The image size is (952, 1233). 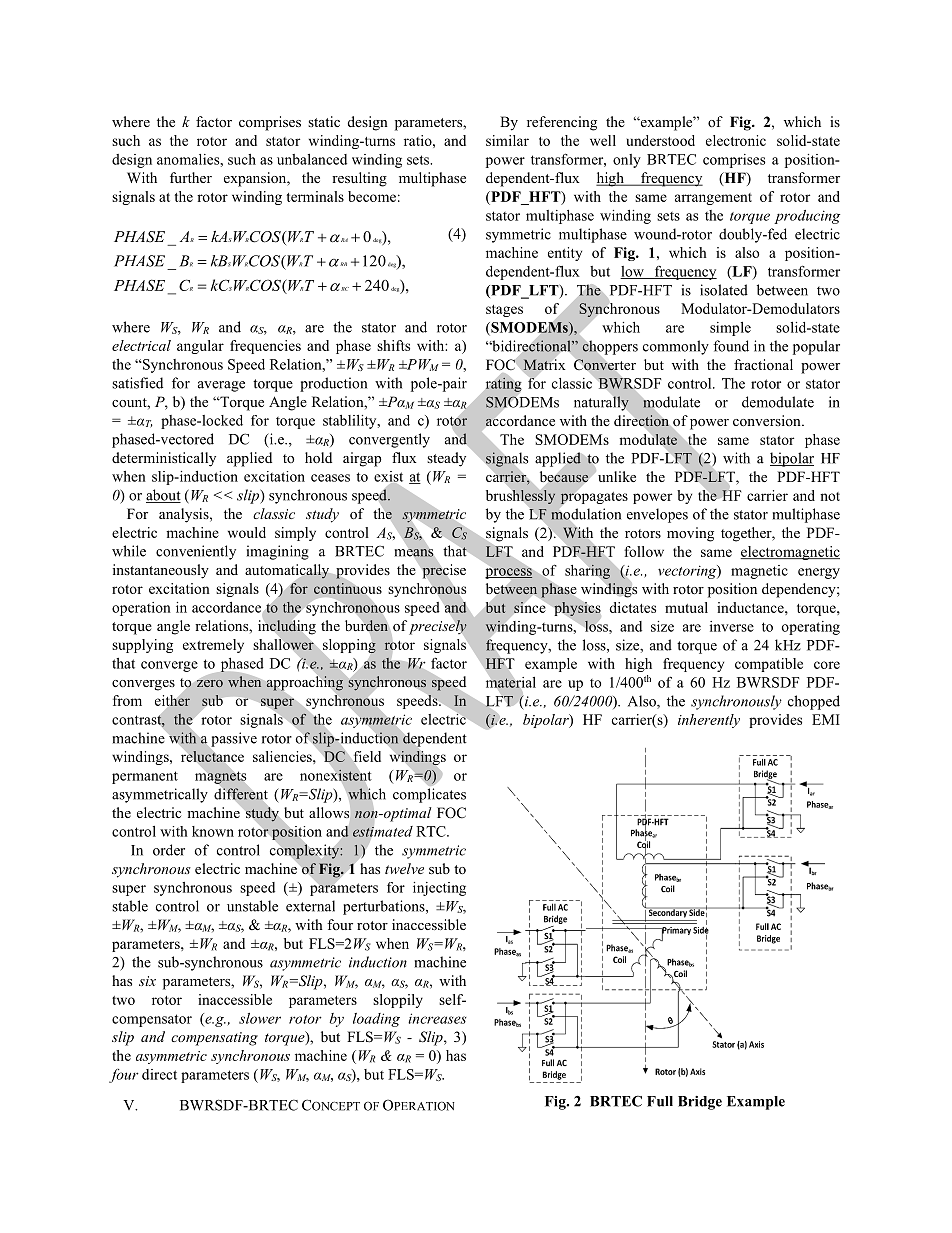 What do you see at coordinates (214, 1039) in the screenshot?
I see `compensating` at bounding box center [214, 1039].
